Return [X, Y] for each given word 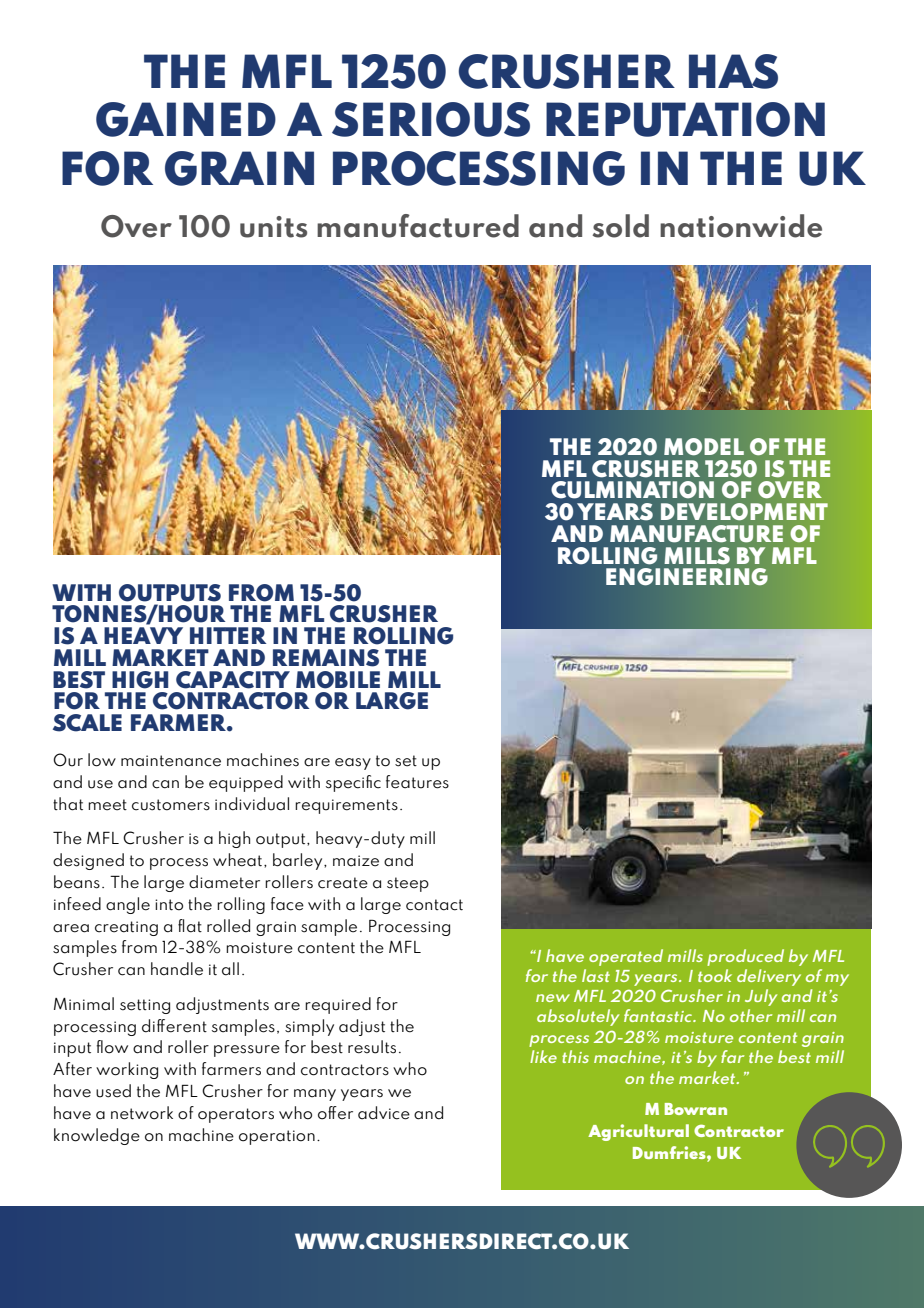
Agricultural [638, 1132]
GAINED [186, 119]
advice [384, 1113]
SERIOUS [431, 119]
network [142, 1113]
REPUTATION [685, 119]
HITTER [228, 635]
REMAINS [326, 658]
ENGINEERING [687, 577]
